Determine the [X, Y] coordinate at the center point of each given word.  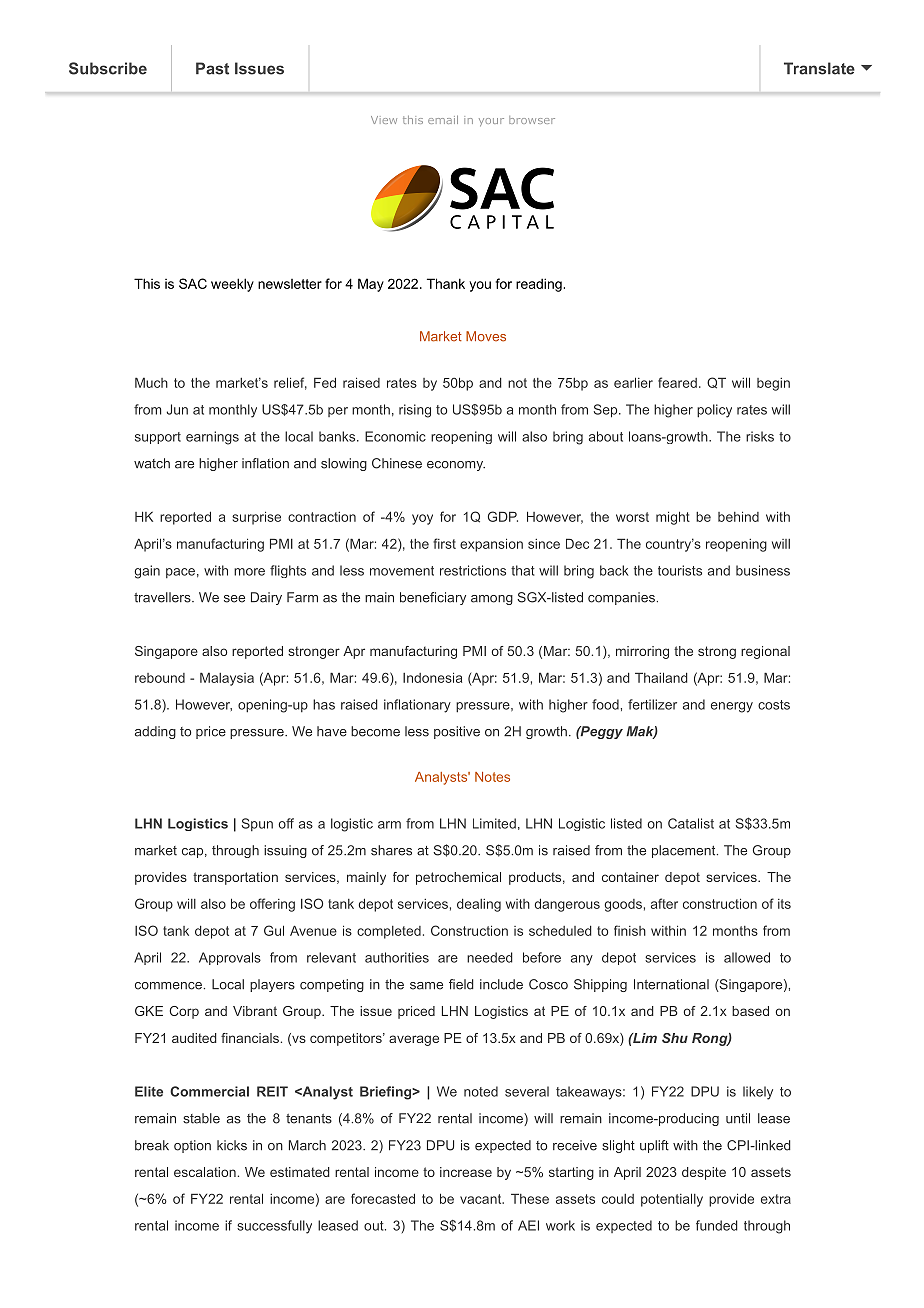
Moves [486, 336]
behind [738, 516]
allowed [747, 957]
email [443, 120]
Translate [819, 68]
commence [168, 986]
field [461, 984]
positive [457, 732]
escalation [205, 1172]
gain [147, 572]
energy [732, 707]
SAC [193, 283]
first [444, 543]
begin [773, 384]
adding [155, 732]
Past [212, 68]
